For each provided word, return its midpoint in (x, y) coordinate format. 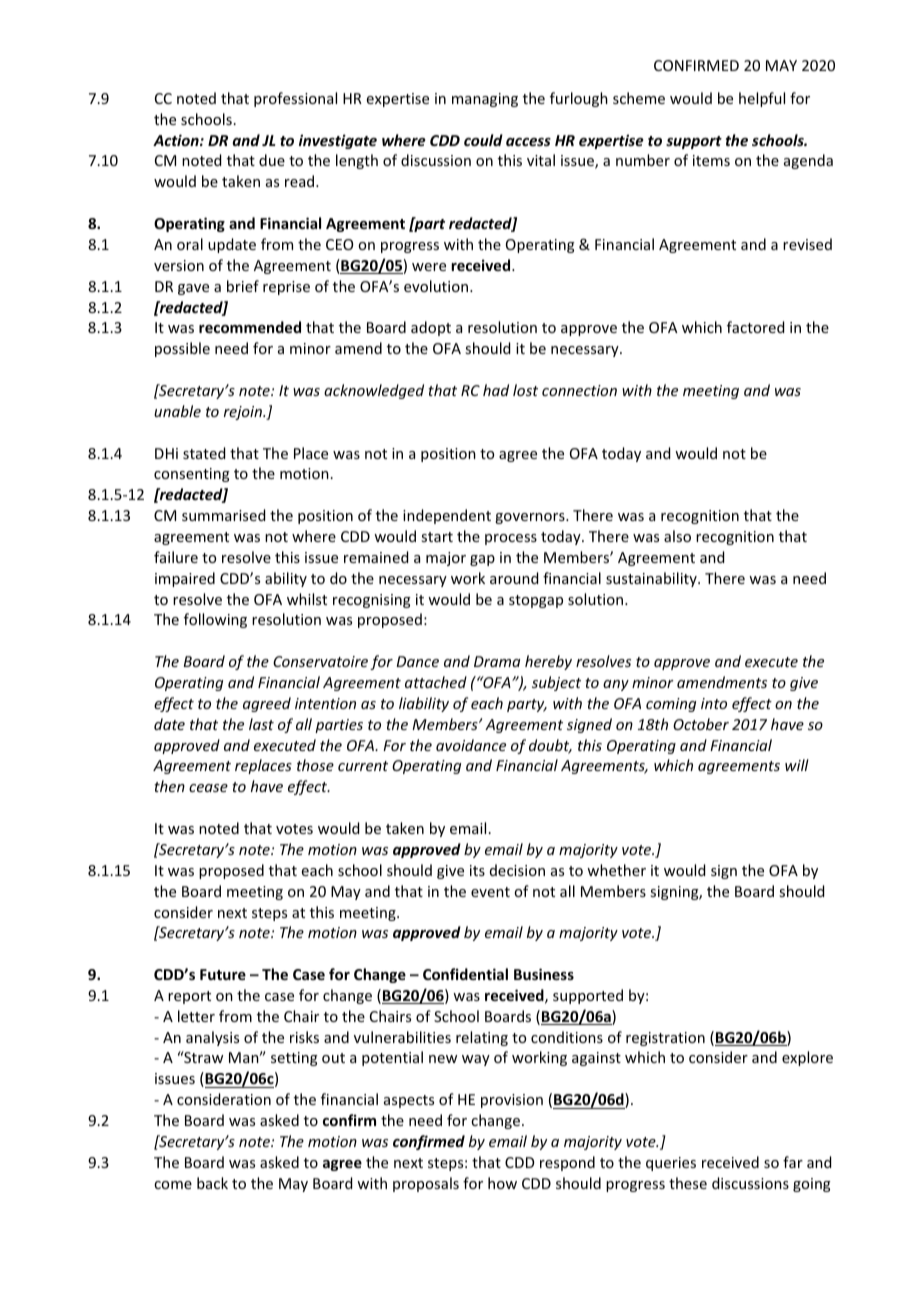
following (215, 620)
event (490, 892)
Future (223, 974)
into (714, 703)
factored (755, 327)
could (483, 140)
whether (616, 870)
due (272, 160)
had (496, 390)
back (212, 1183)
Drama (497, 661)
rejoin (244, 413)
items (711, 160)
